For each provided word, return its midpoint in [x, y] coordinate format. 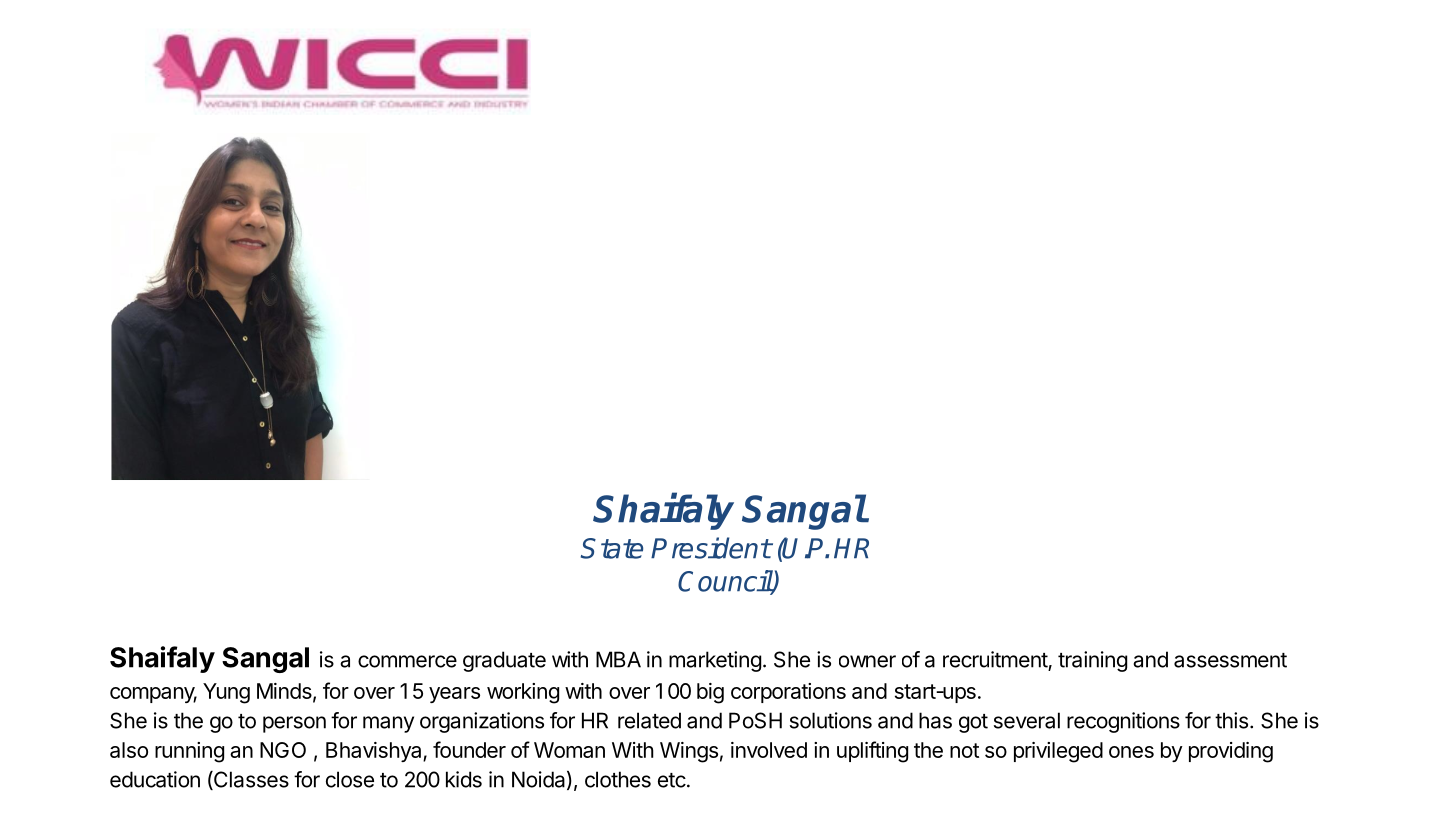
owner [867, 661]
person [294, 724]
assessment [1230, 660]
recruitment [995, 659]
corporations [788, 693]
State [612, 548]
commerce [407, 661]
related [649, 720]
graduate [504, 661]
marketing [715, 661]
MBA [618, 659]
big [710, 693]
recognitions [1123, 722]
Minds [285, 692]
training [1092, 661]
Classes [250, 780]
